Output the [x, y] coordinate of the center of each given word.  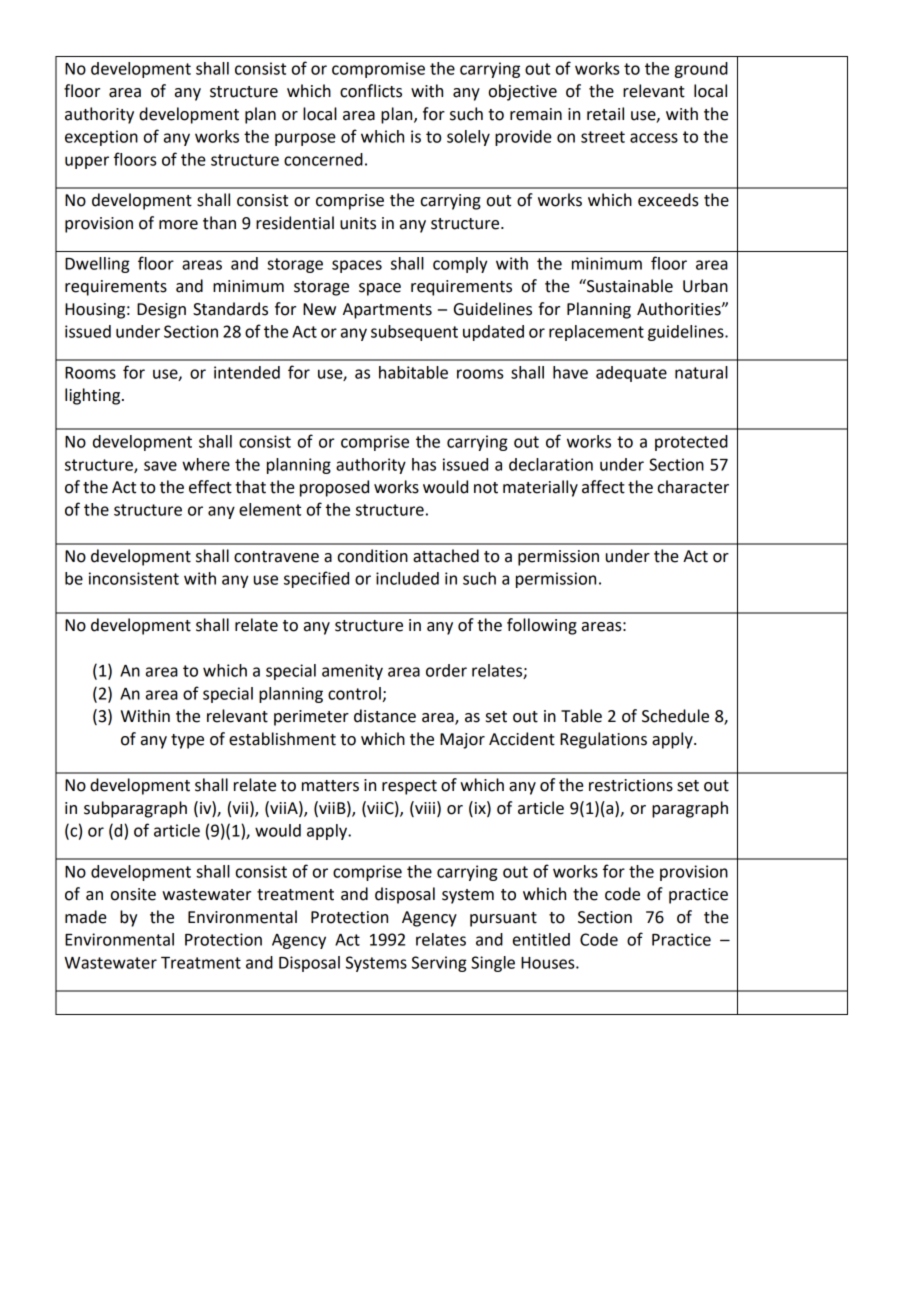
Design [161, 311]
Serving [439, 964]
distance [385, 716]
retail [605, 114]
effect [210, 487]
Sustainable [629, 286]
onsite [133, 894]
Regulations [603, 740]
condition [373, 556]
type [187, 741]
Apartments [387, 311]
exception [101, 138]
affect [603, 487]
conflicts [371, 91]
